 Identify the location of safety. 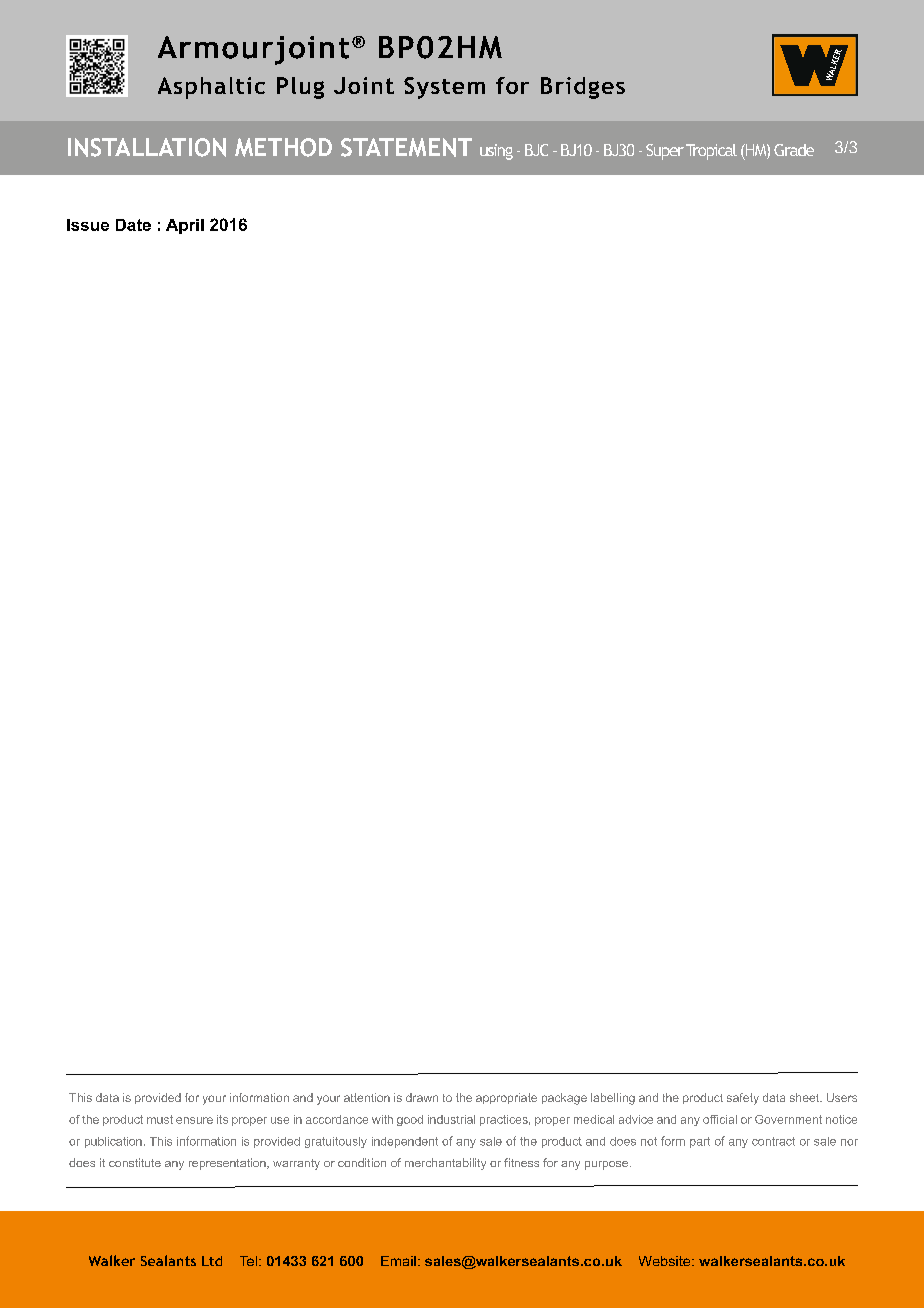
(743, 1099).
